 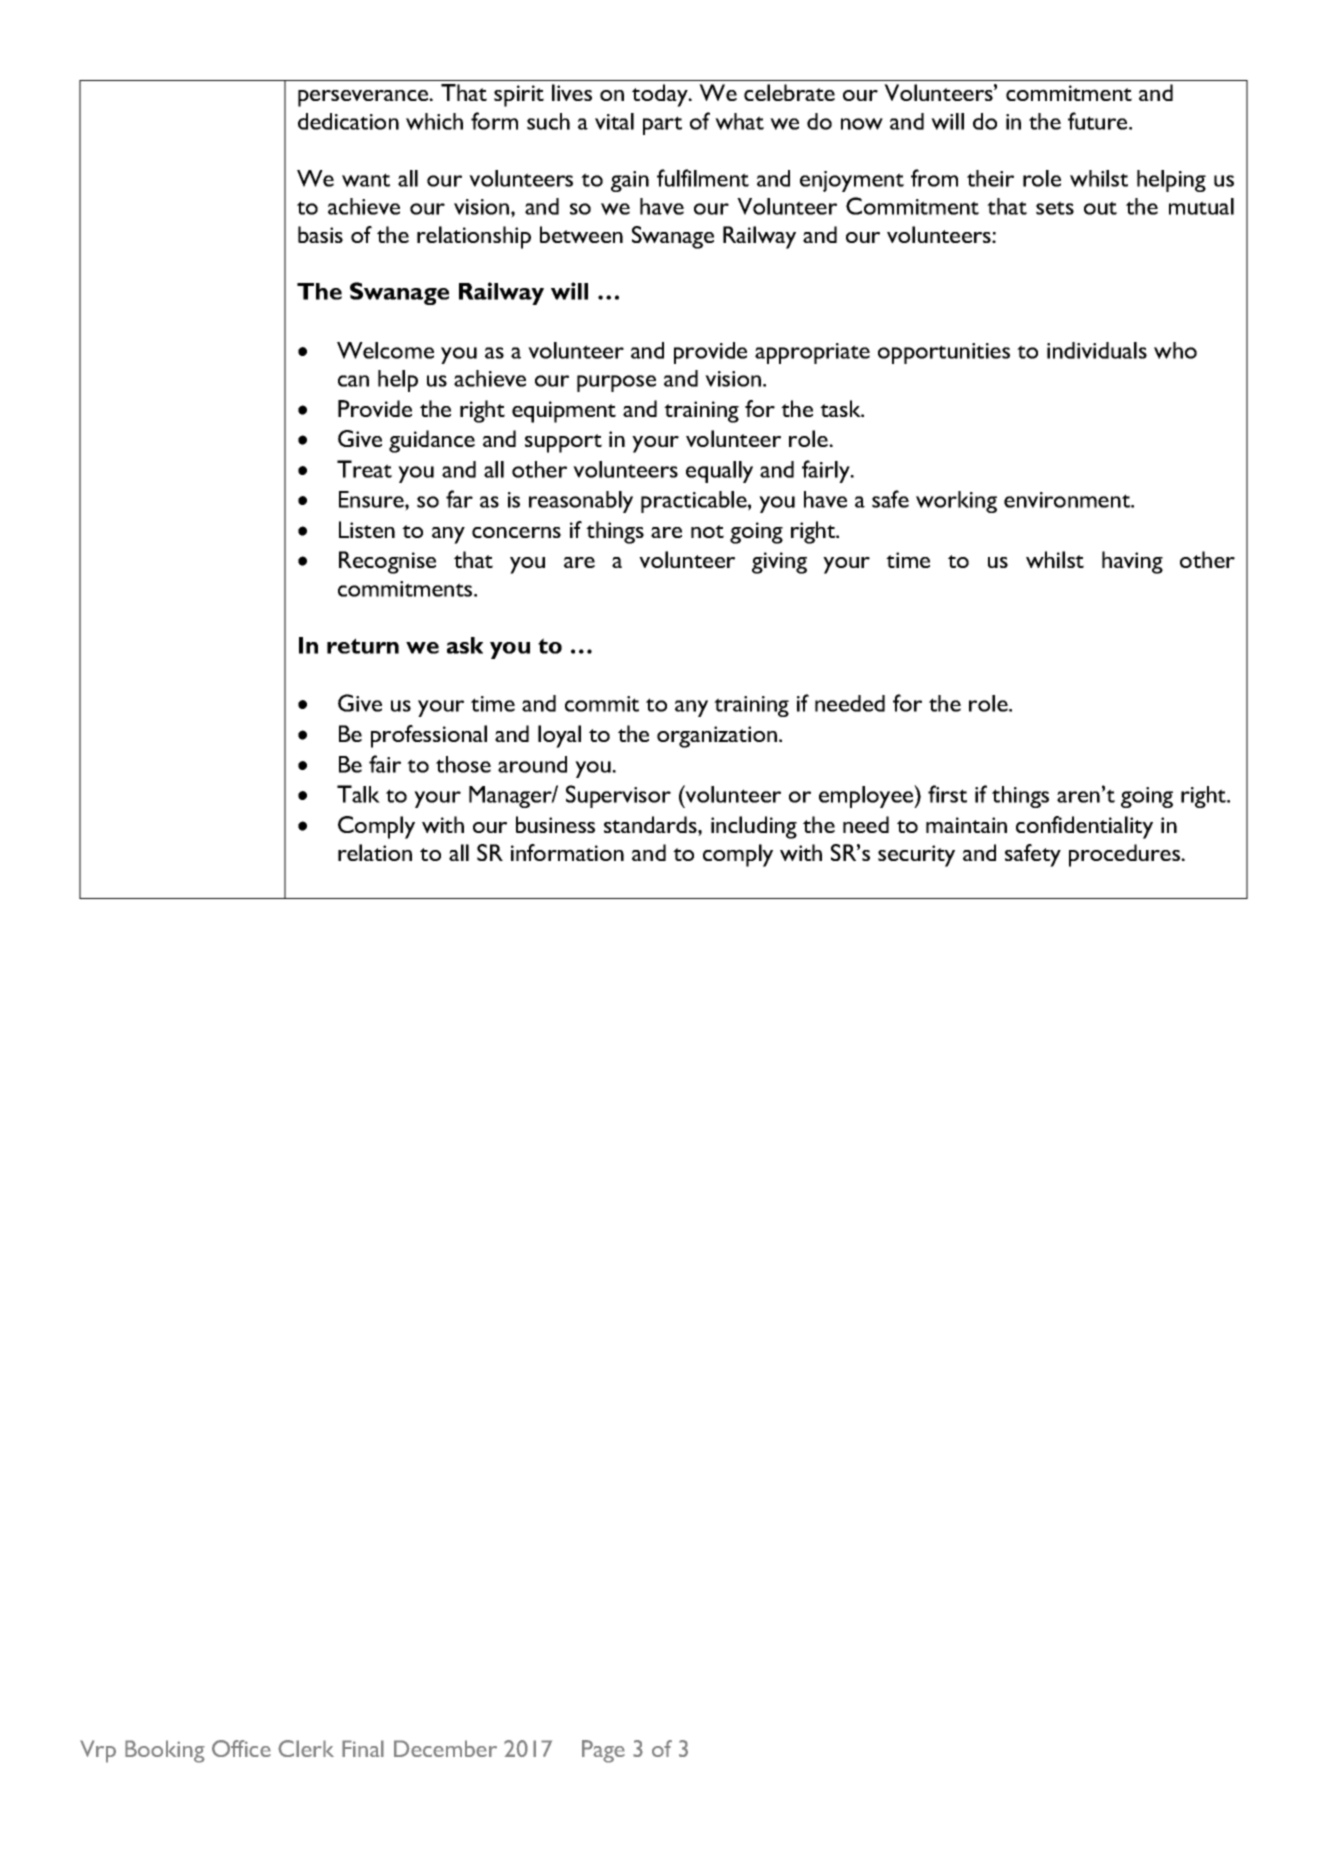 I want to click on part, so click(x=662, y=125).
